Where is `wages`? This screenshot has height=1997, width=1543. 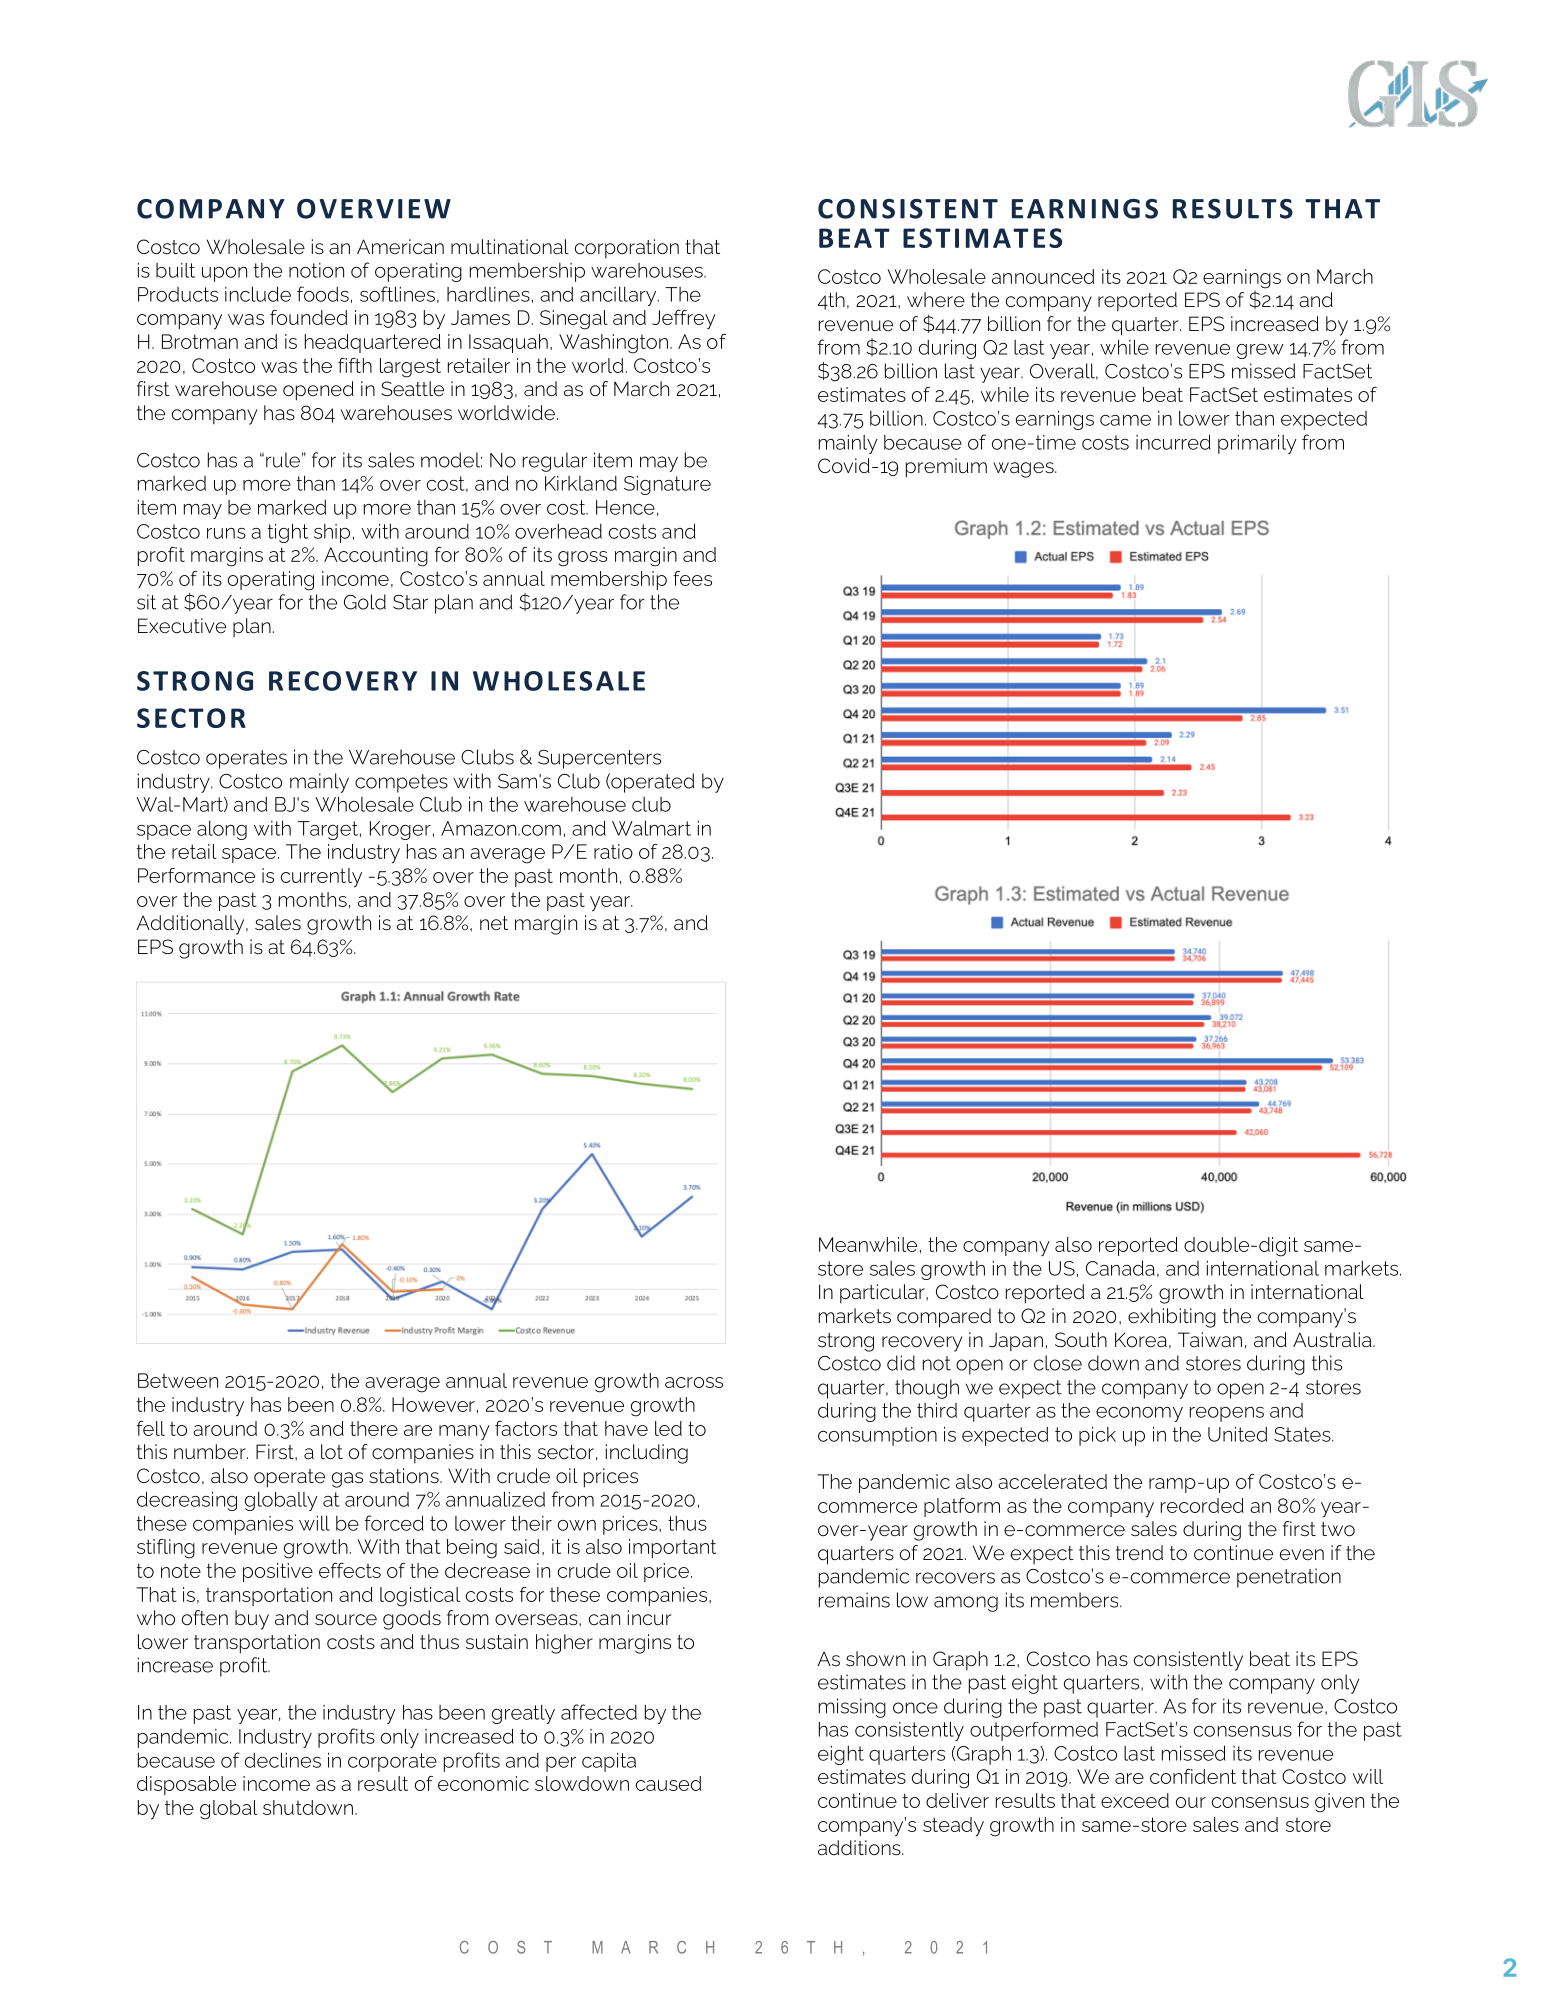
wages is located at coordinates (1024, 470).
